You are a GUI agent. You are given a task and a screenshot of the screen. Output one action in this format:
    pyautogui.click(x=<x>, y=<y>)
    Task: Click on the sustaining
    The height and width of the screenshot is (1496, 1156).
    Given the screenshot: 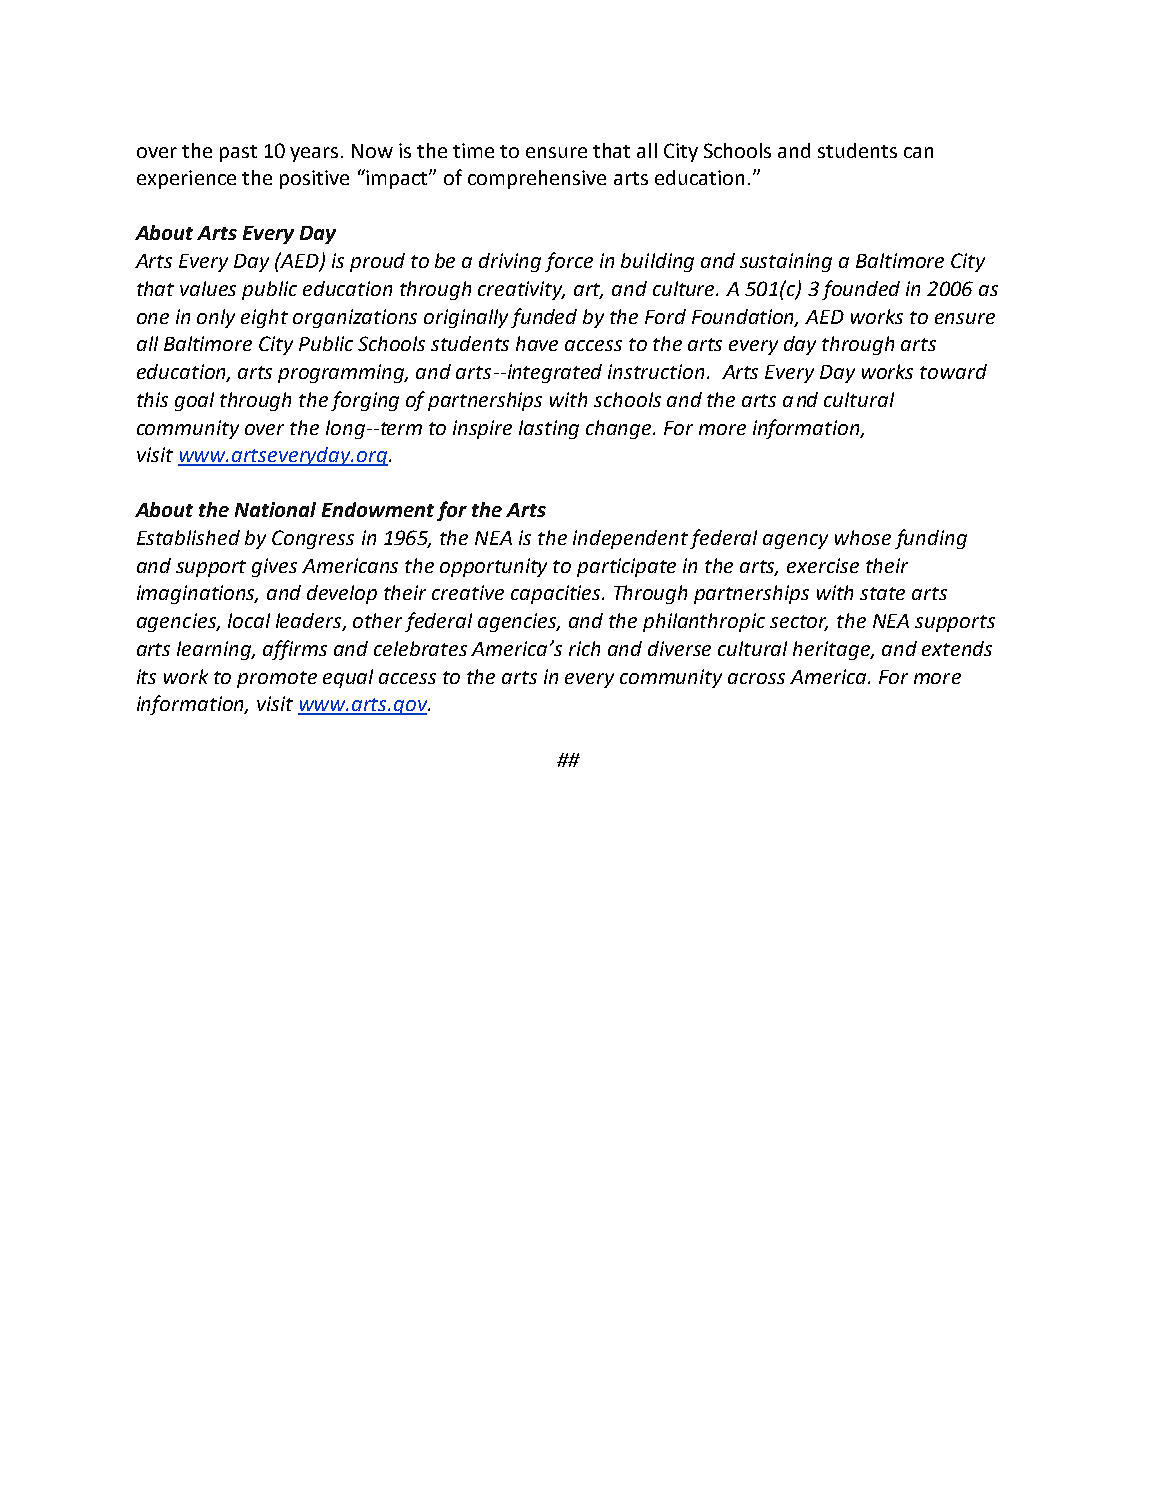 What is the action you would take?
    pyautogui.click(x=786, y=262)
